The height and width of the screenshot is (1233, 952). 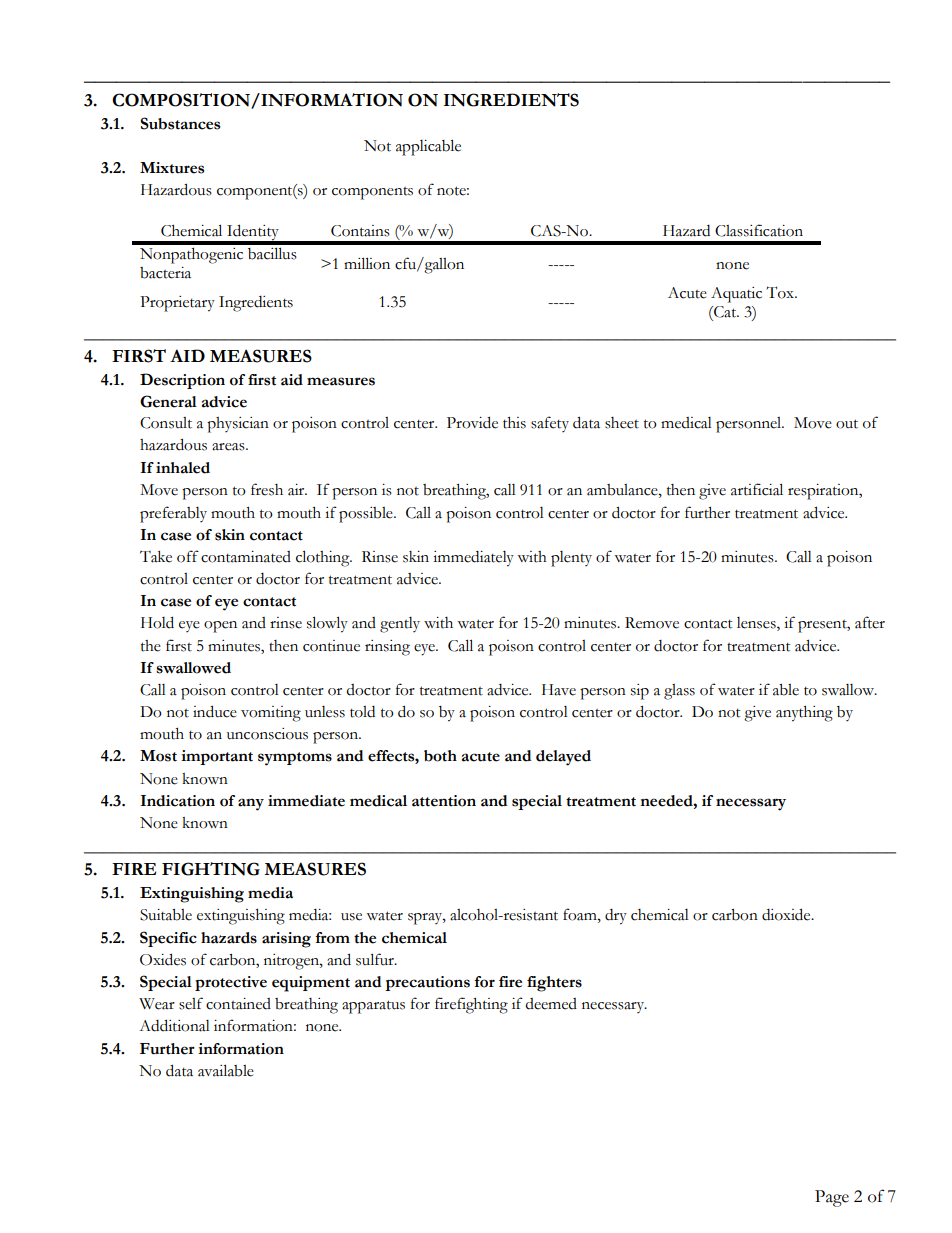 What do you see at coordinates (174, 1025) in the screenshot?
I see `Additional` at bounding box center [174, 1025].
